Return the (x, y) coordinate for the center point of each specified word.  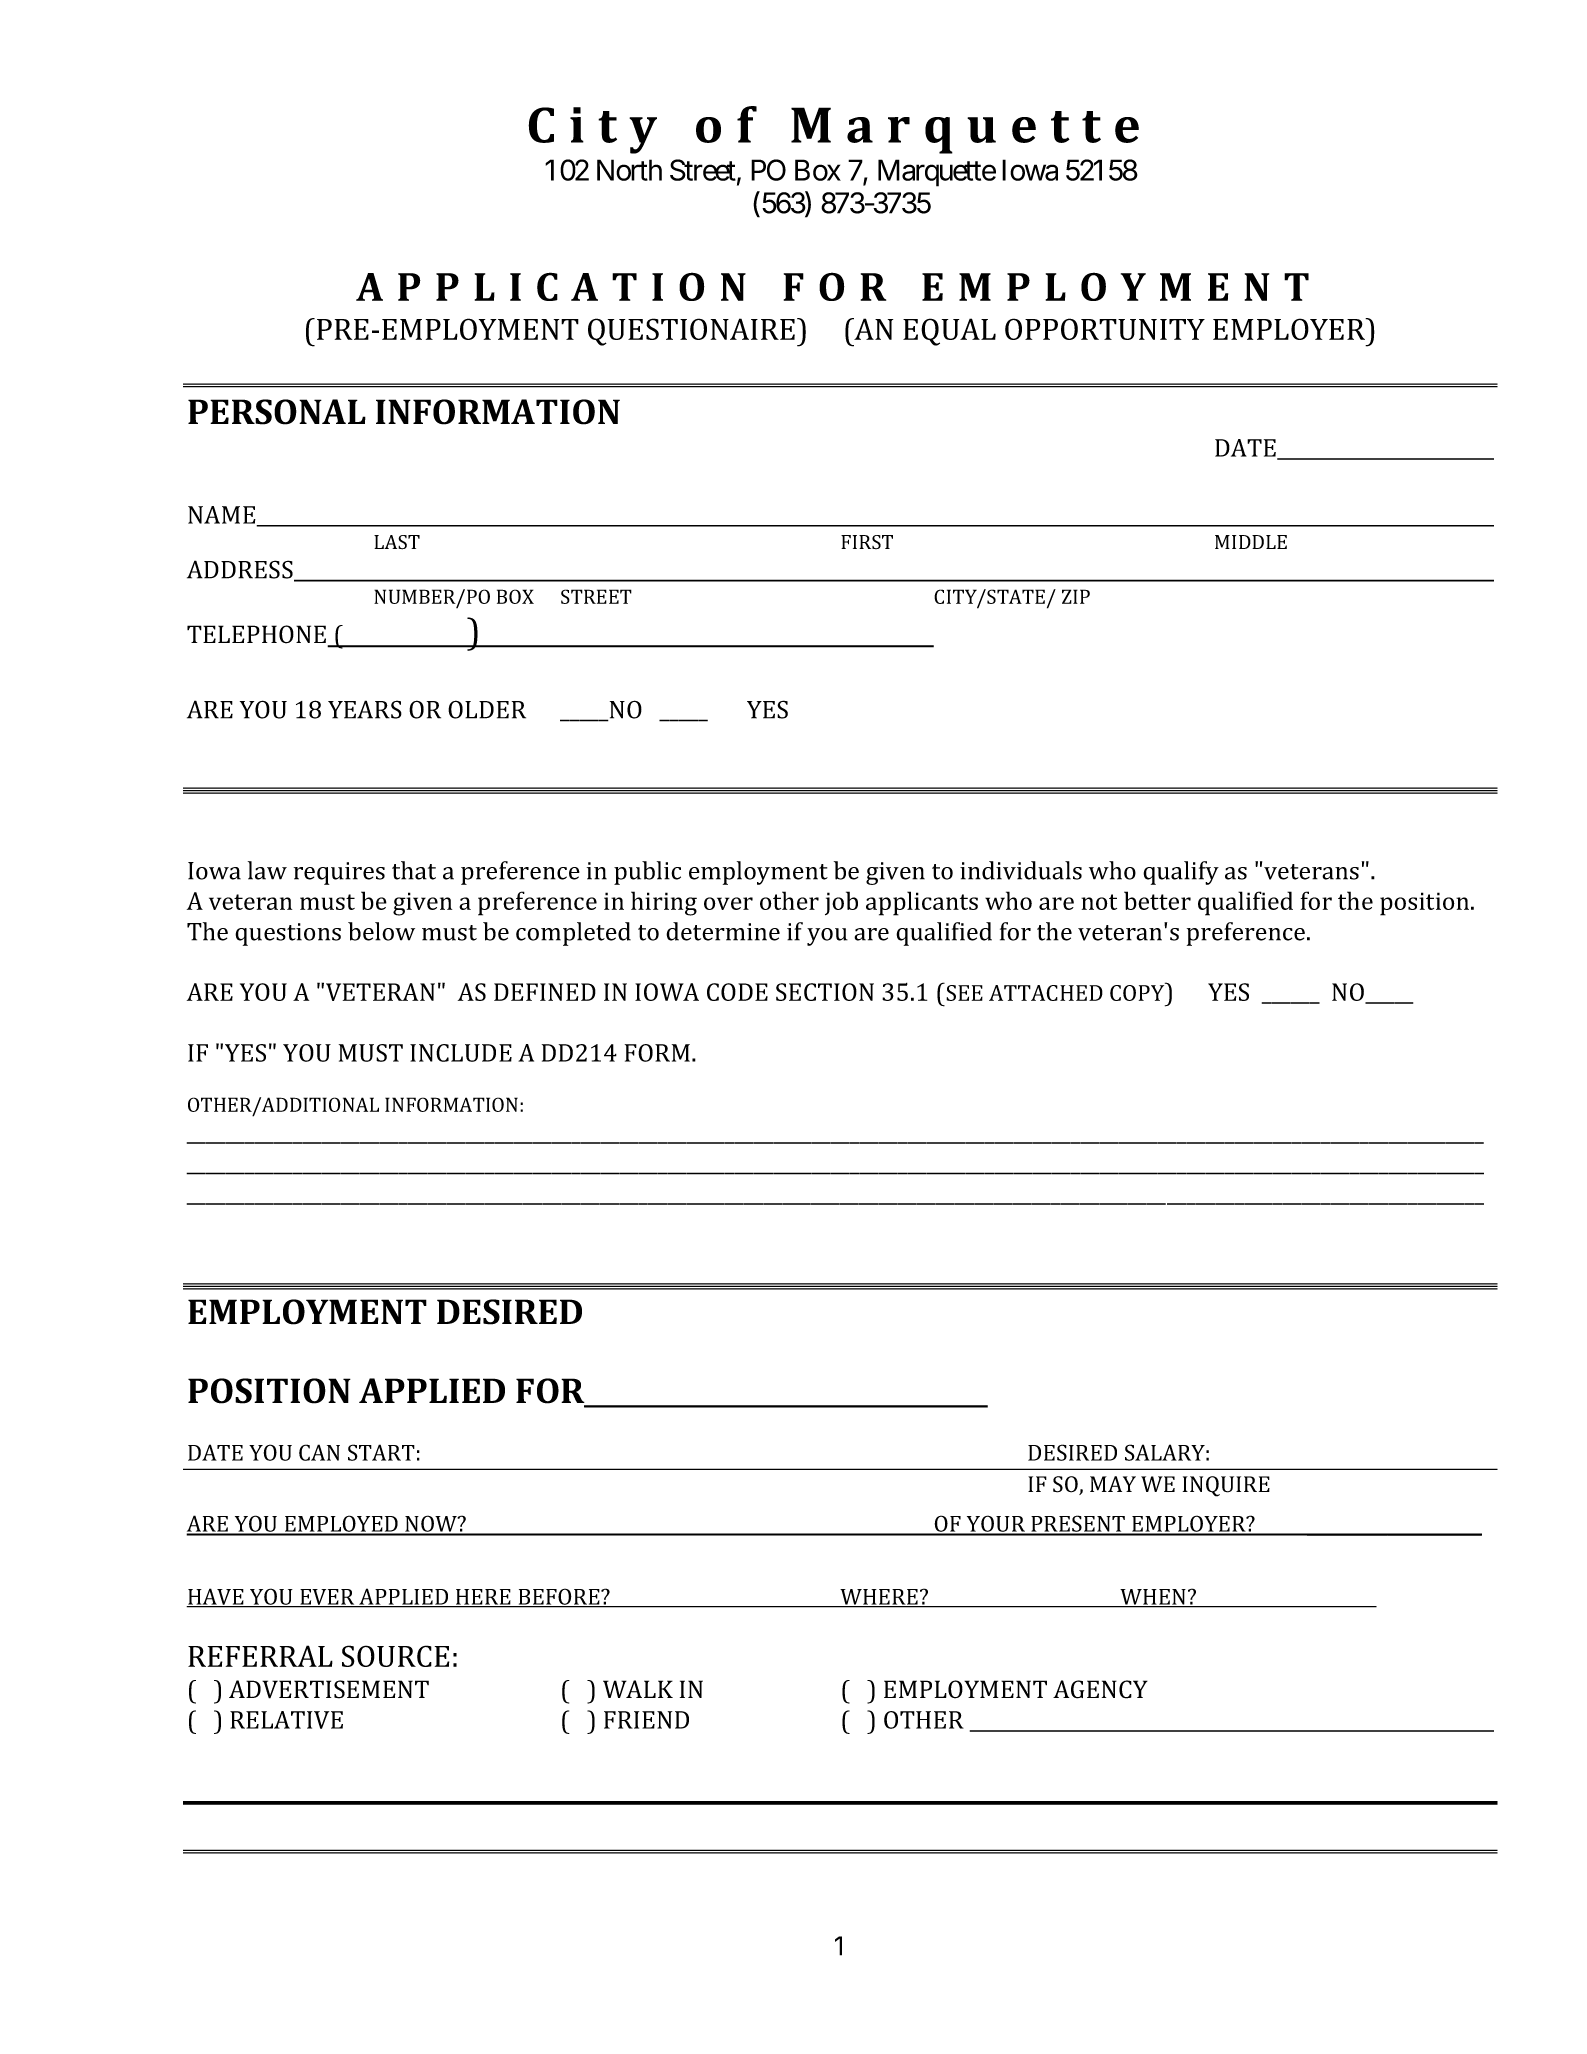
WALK (638, 1689)
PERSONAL (277, 412)
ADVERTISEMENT (329, 1689)
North (629, 170)
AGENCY (1100, 1689)
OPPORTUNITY (1105, 329)
